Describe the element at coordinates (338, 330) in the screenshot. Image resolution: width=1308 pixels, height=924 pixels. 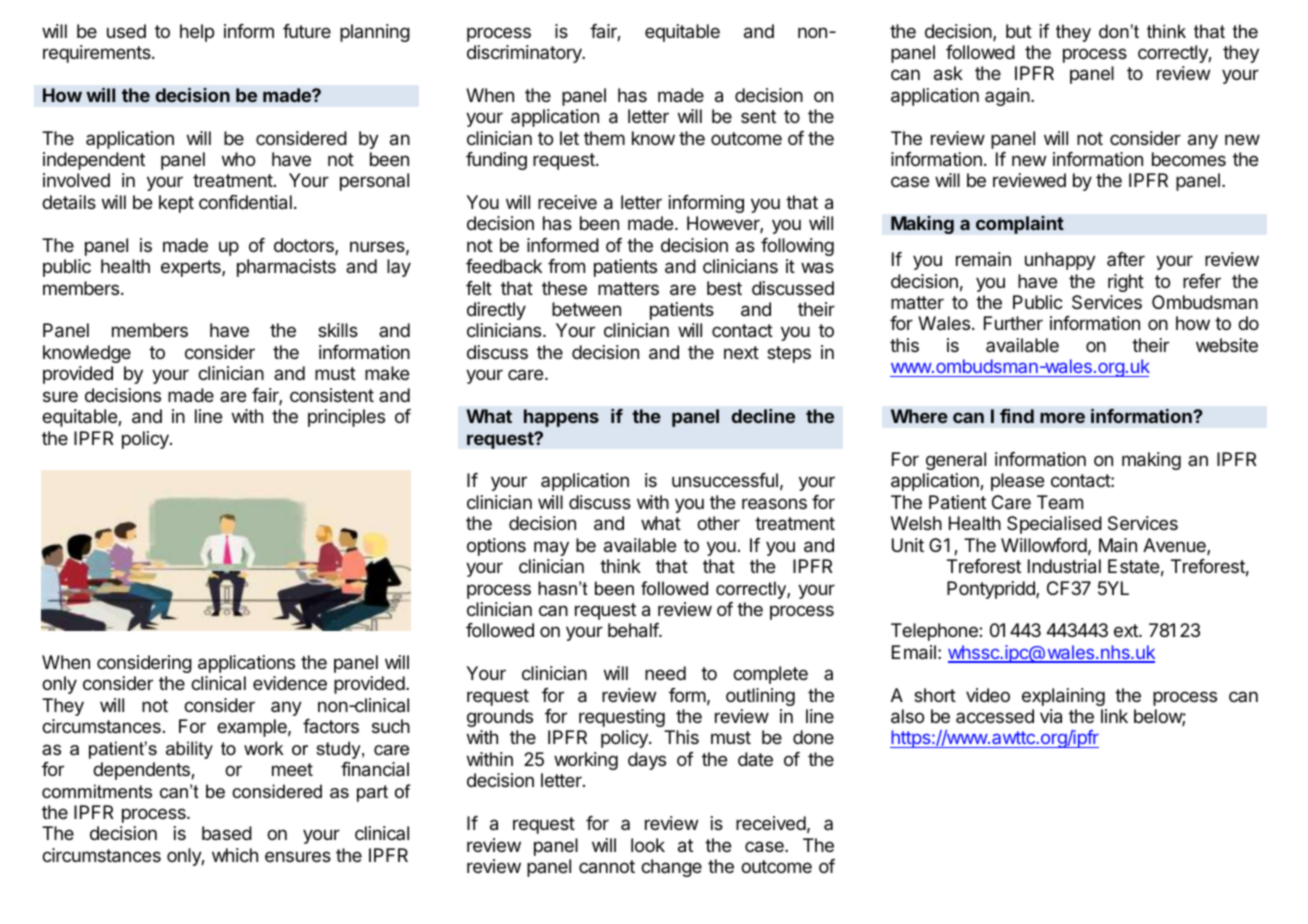
I see `skills` at that location.
